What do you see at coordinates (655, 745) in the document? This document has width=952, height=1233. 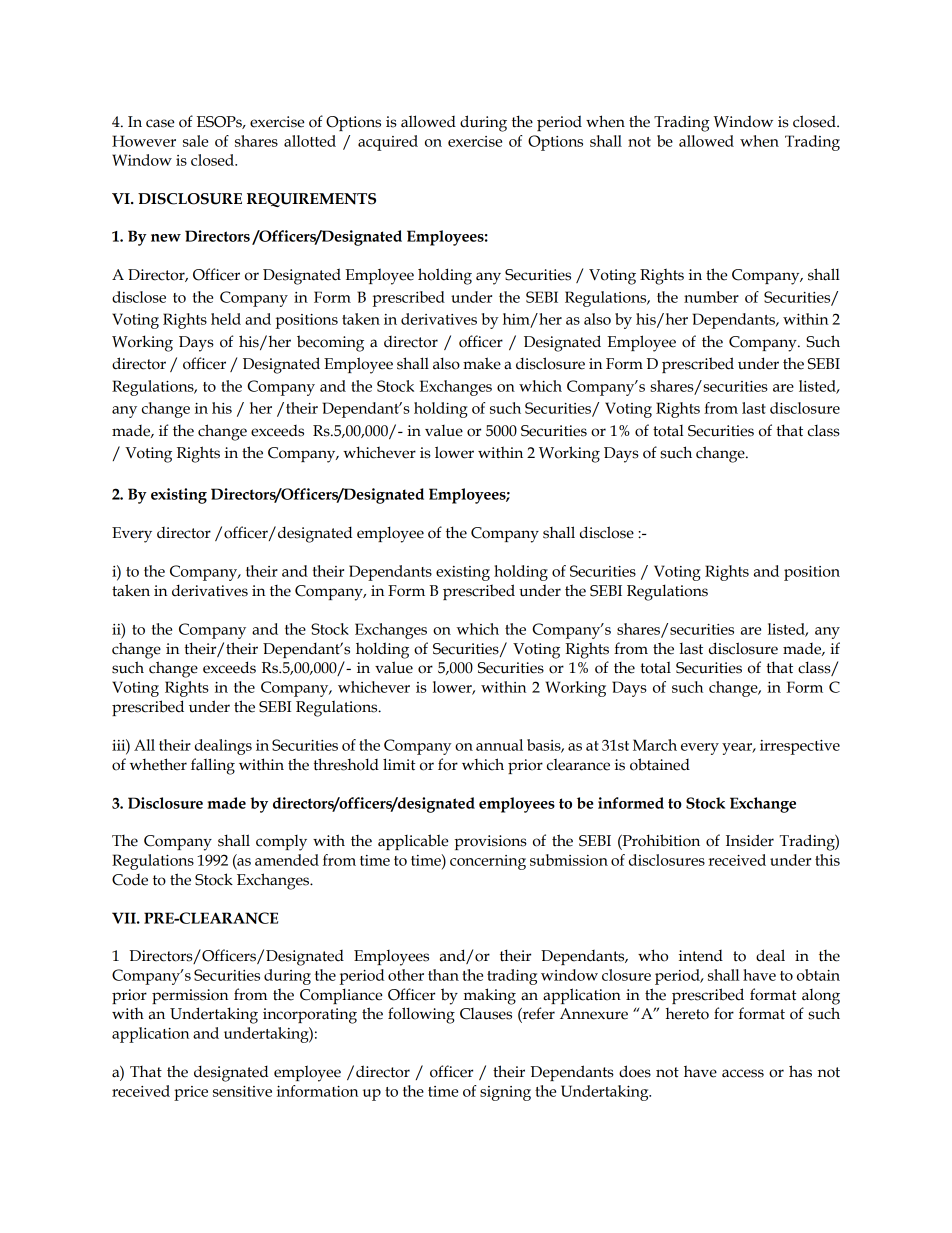 I see `March` at bounding box center [655, 745].
